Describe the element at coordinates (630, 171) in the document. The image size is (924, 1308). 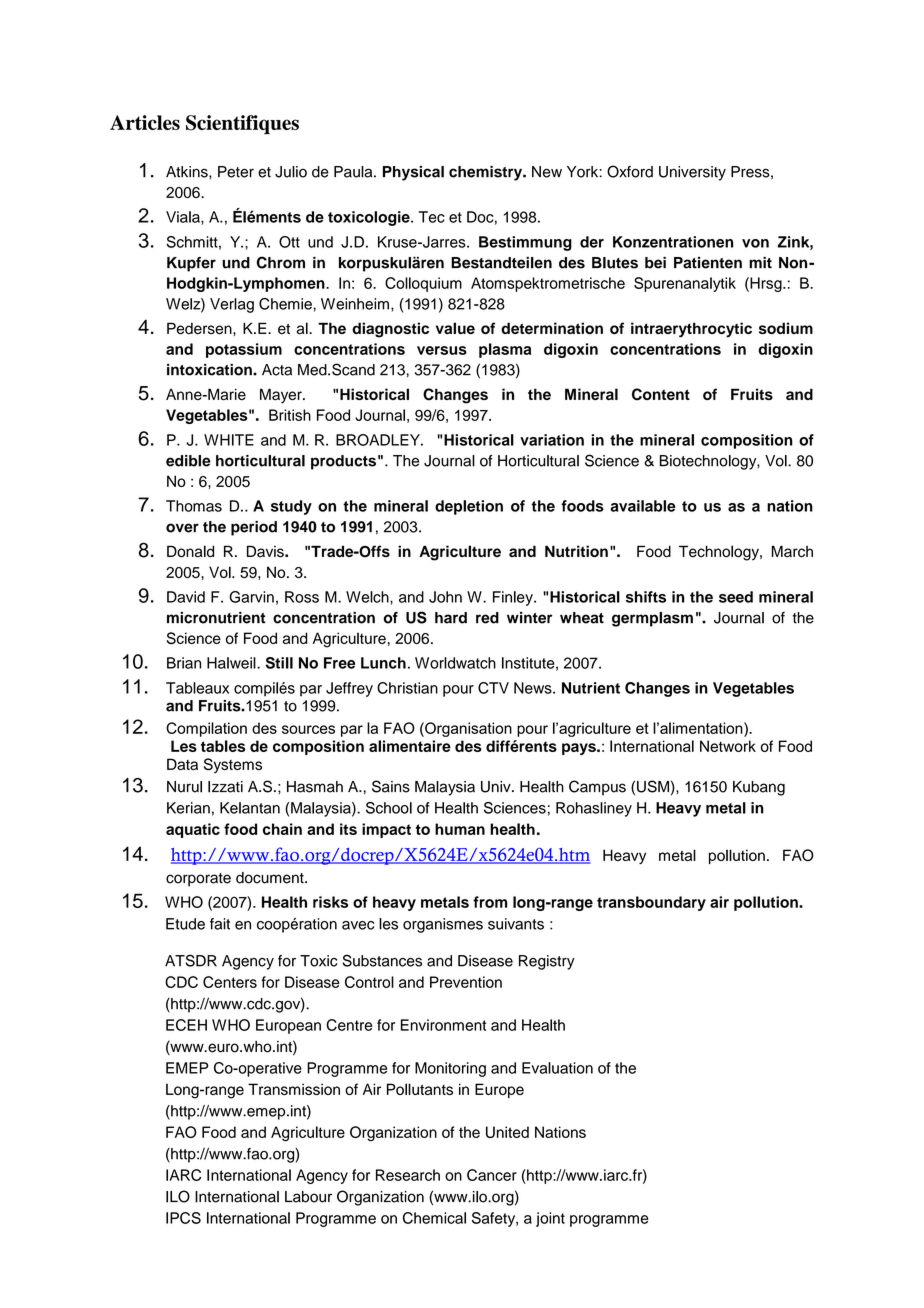
I see `Oxford` at that location.
